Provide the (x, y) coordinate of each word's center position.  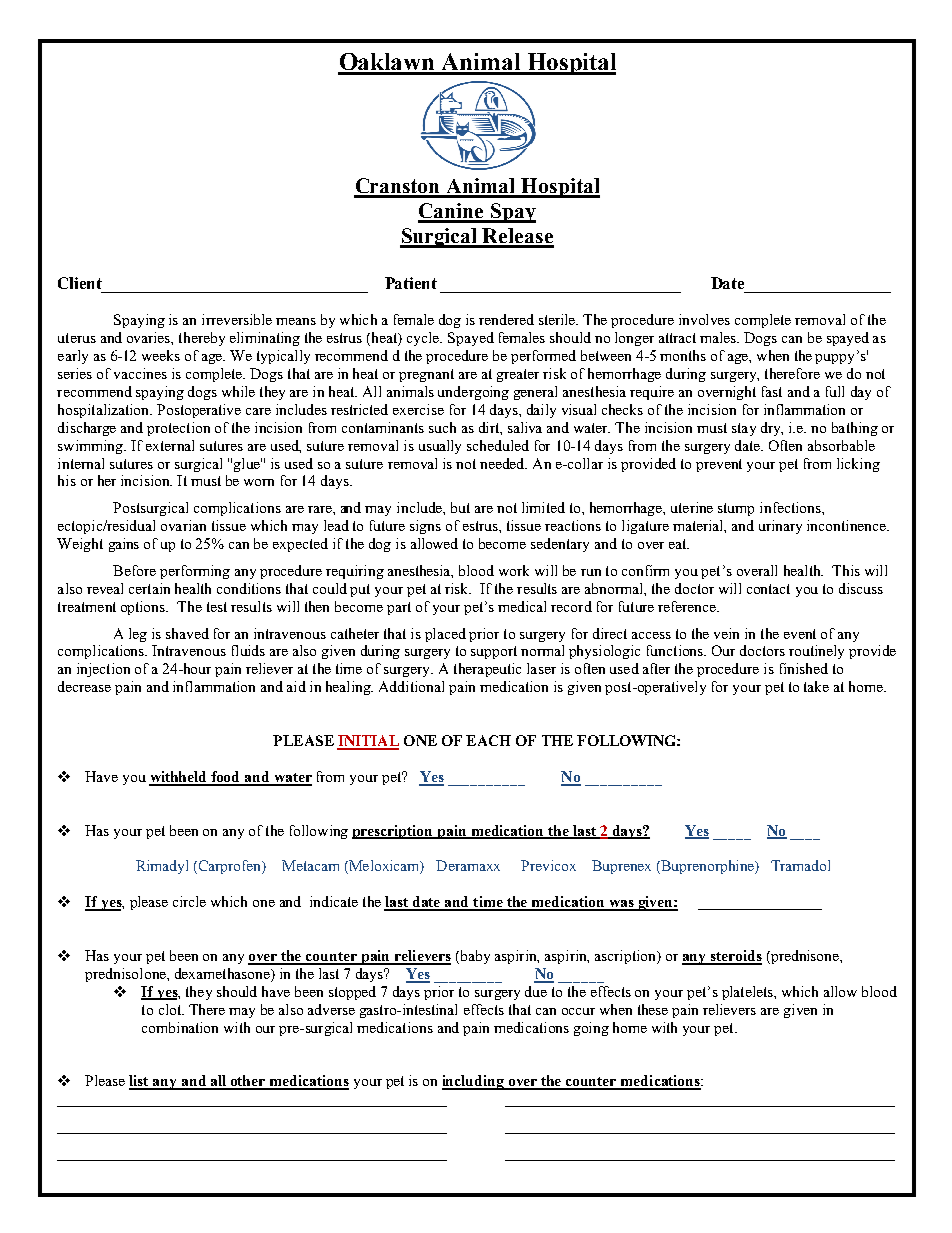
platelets (748, 993)
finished (804, 668)
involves (704, 319)
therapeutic (487, 670)
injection (103, 670)
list (140, 1082)
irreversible (237, 319)
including (474, 1082)
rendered (506, 319)
